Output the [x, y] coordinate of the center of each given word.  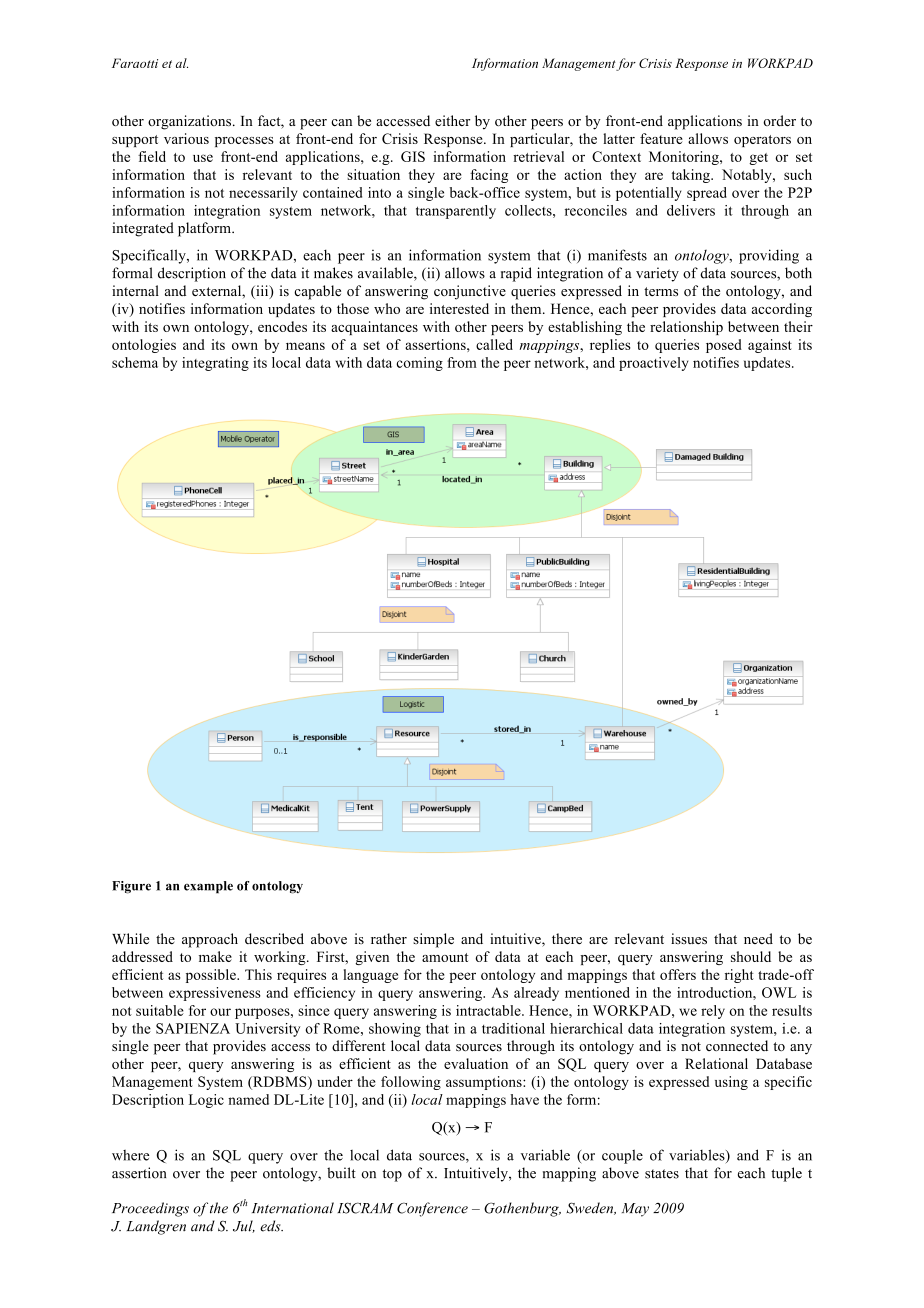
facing [489, 176]
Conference [432, 1209]
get [758, 159]
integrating [215, 364]
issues [689, 938]
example [208, 887]
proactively [653, 364]
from [462, 362]
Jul [244, 1226]
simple [433, 940]
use [203, 158]
